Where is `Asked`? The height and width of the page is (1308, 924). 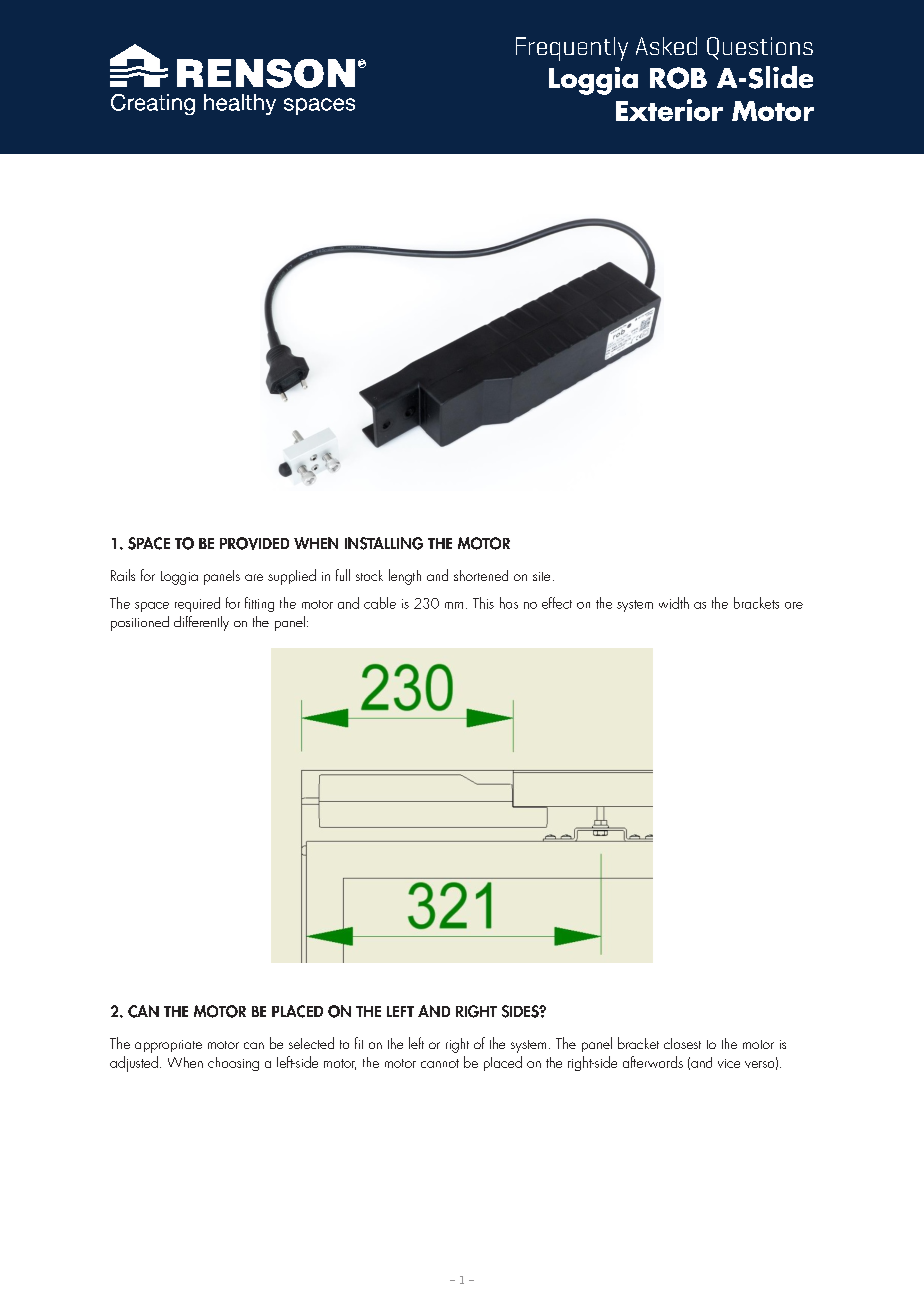
Asked is located at coordinates (666, 46).
